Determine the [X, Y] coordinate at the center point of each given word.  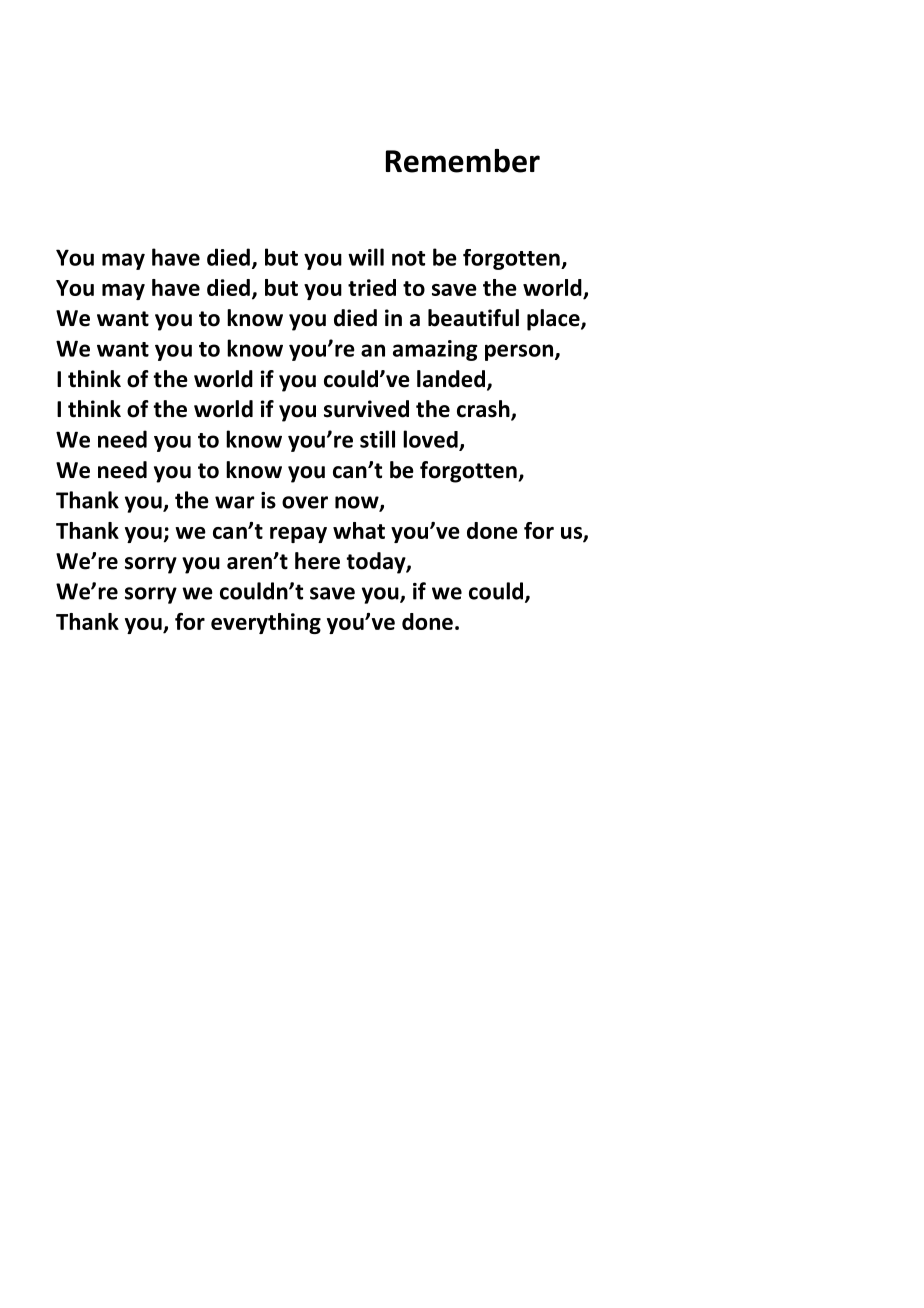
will [366, 257]
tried [372, 287]
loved [431, 440]
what [359, 530]
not [408, 258]
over [305, 502]
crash [484, 410]
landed [452, 380]
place [554, 320]
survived [366, 409]
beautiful [473, 318]
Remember [463, 161]
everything [266, 623]
